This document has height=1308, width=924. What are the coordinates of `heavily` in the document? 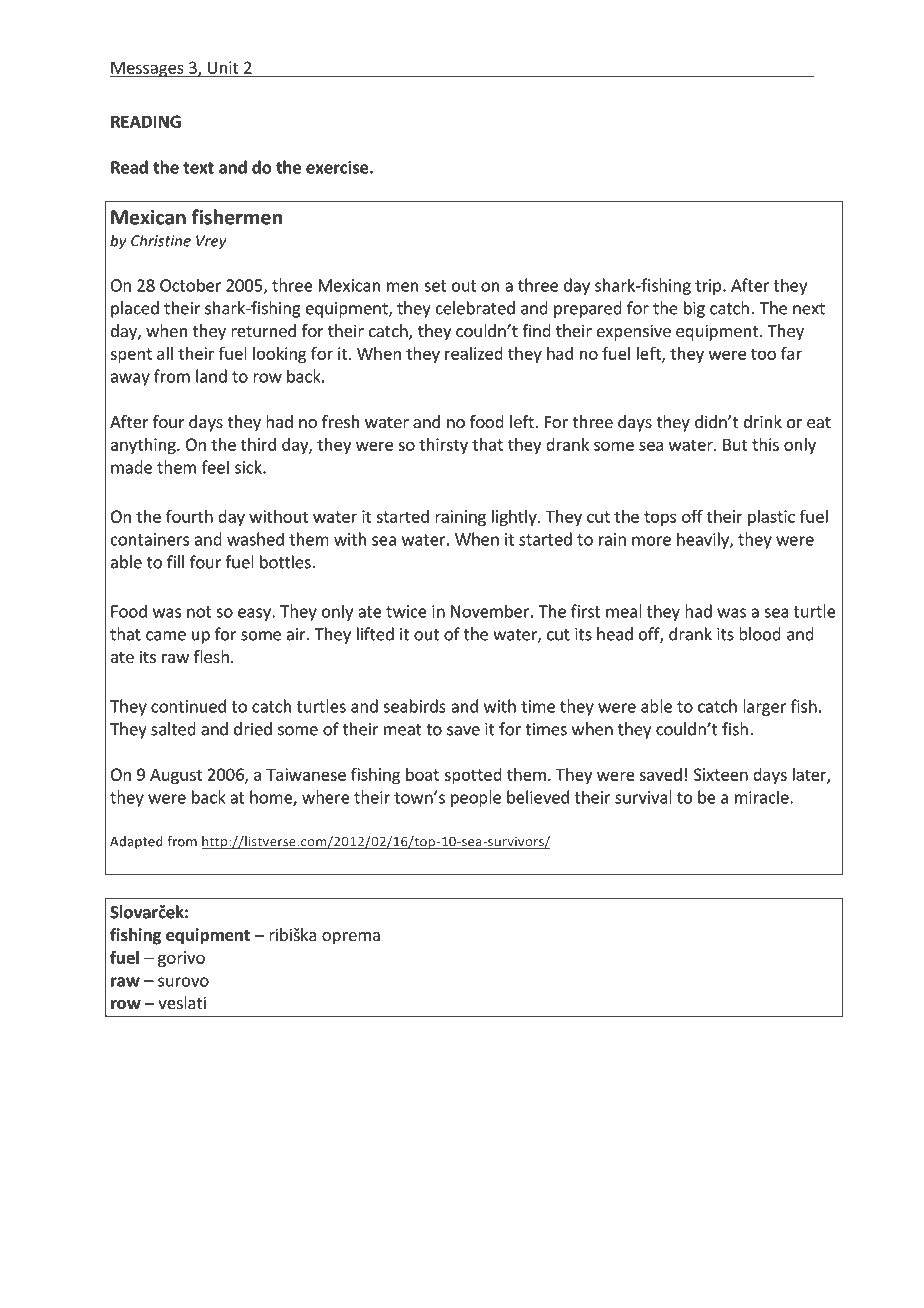 It's located at (704, 540).
